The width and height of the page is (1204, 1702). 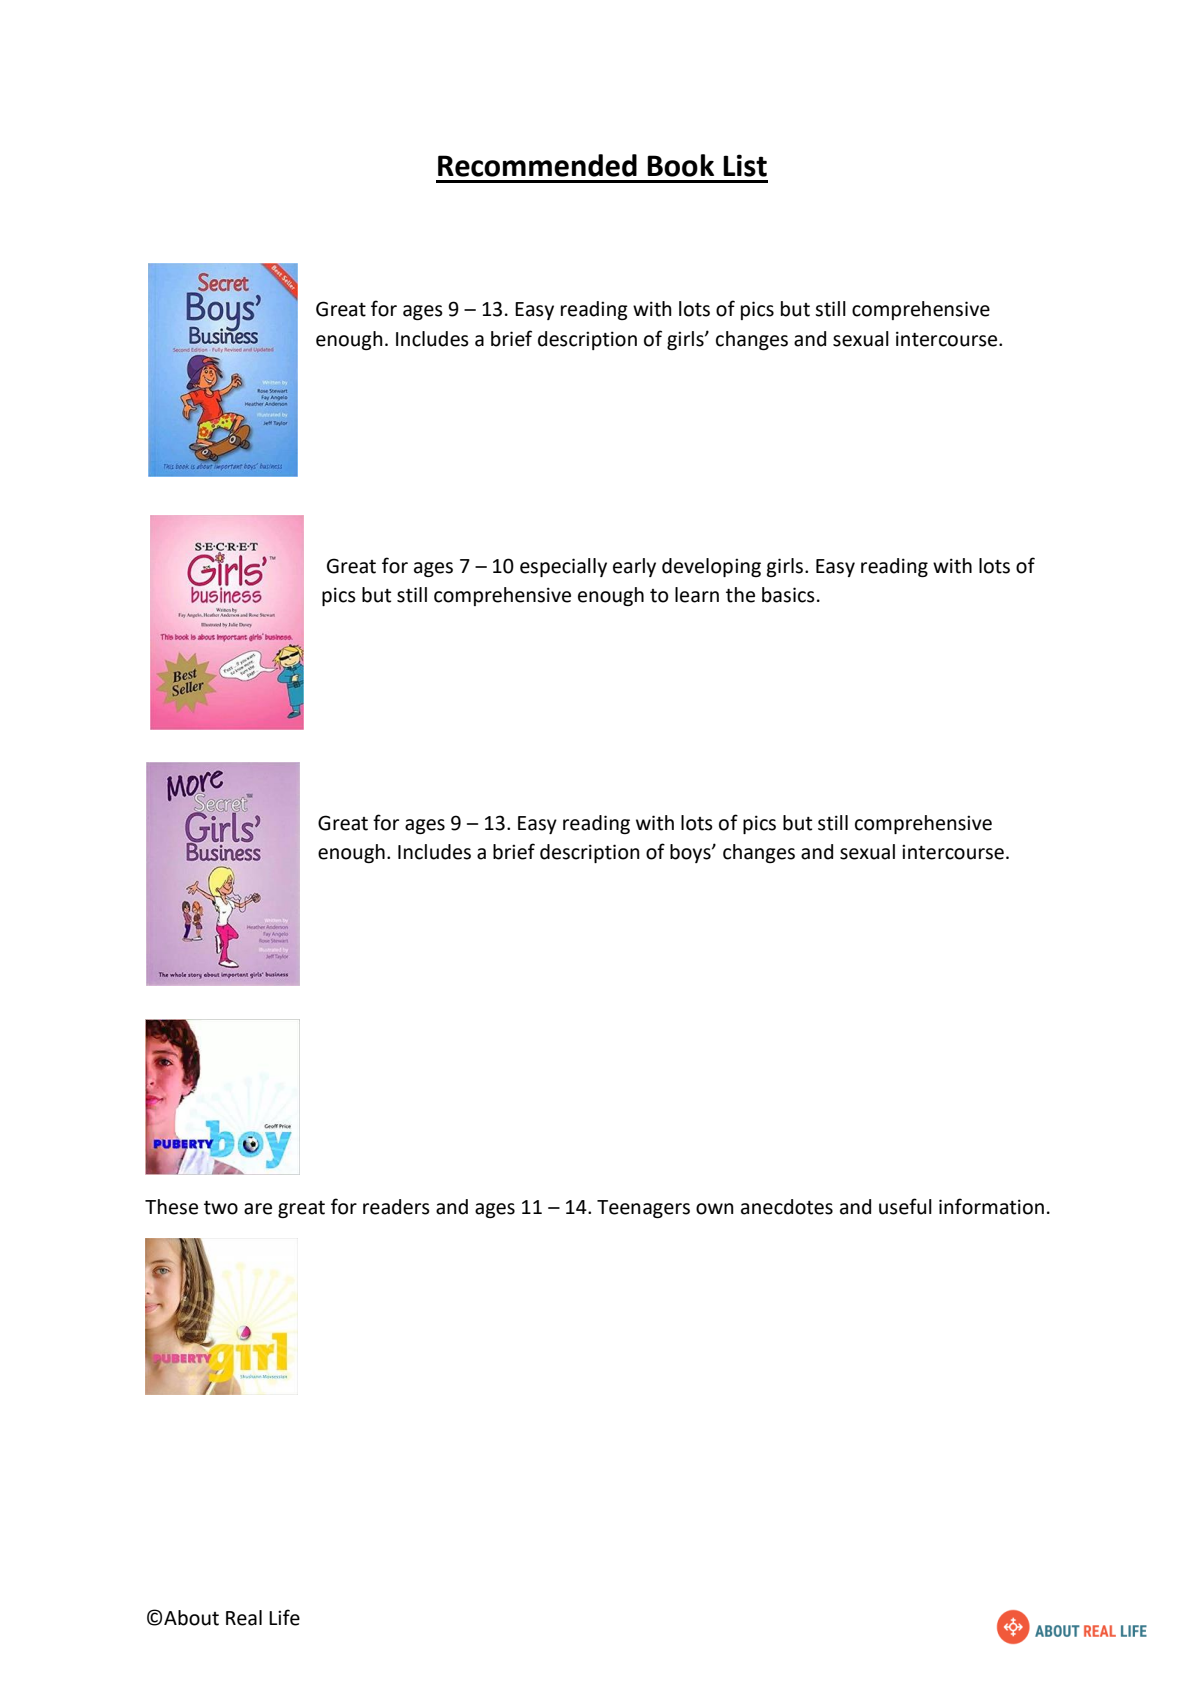 What do you see at coordinates (745, 165) in the page?
I see `List` at bounding box center [745, 165].
